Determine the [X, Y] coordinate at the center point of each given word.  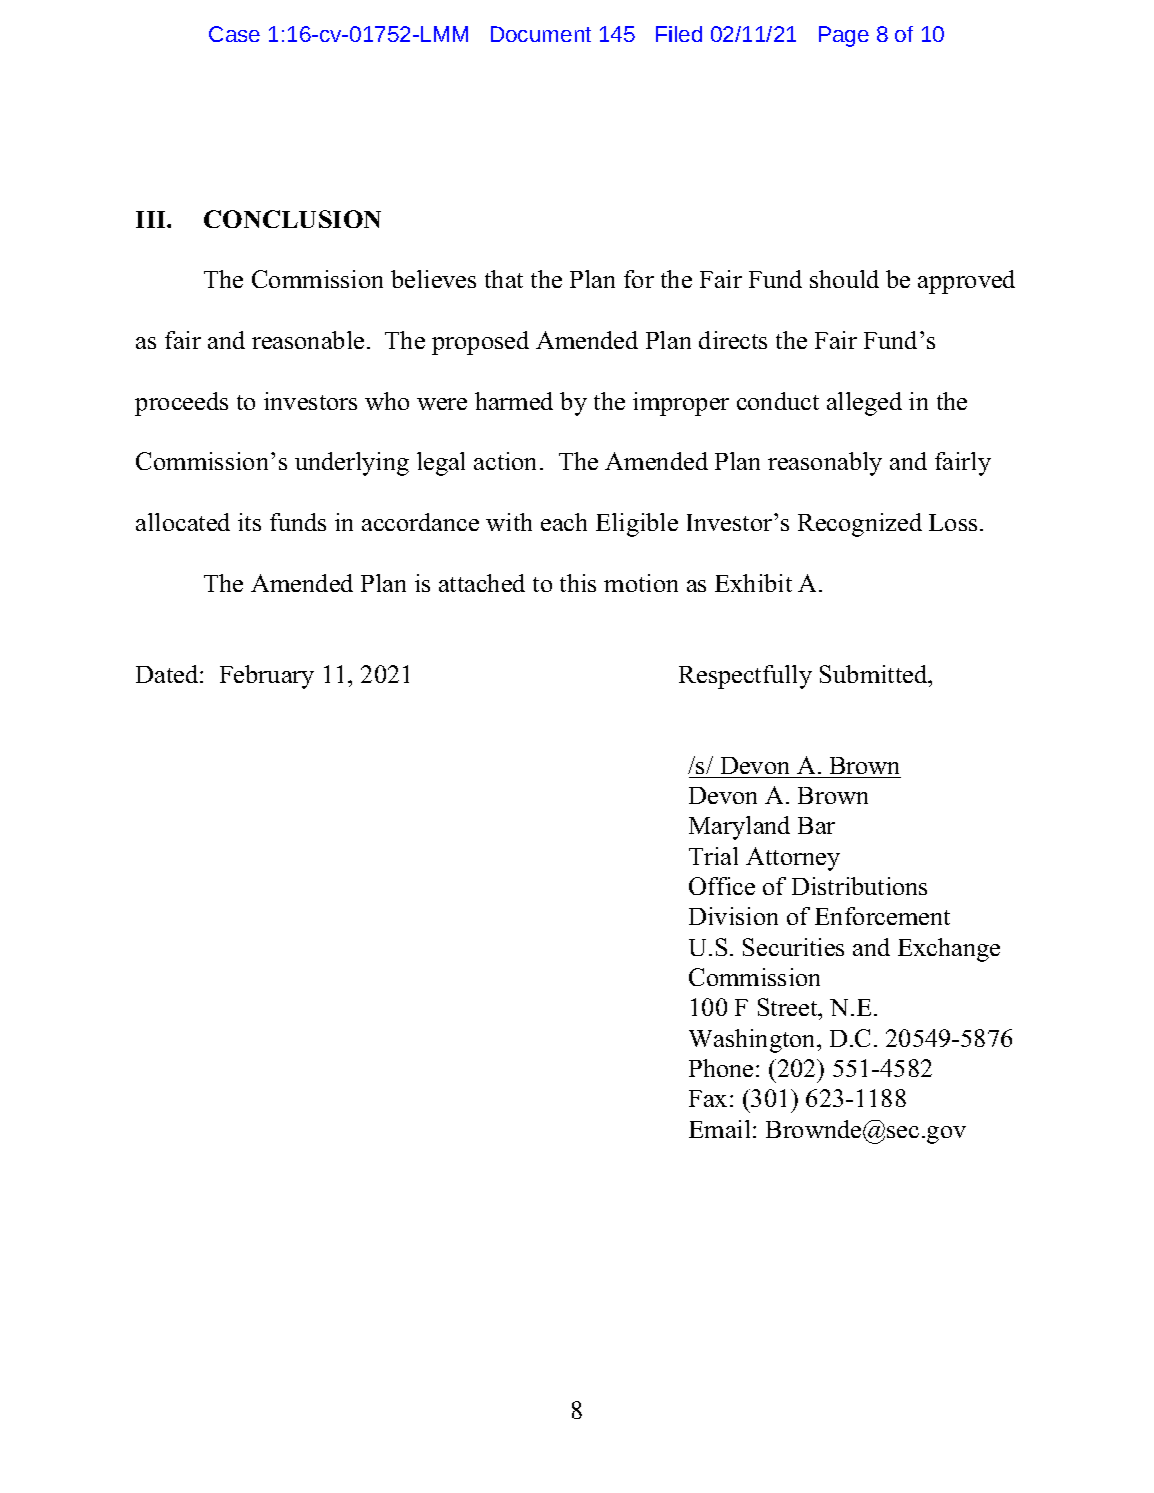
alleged [864, 404]
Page [844, 36]
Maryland [739, 828]
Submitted [875, 674]
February [267, 677]
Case [234, 34]
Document [541, 34]
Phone [721, 1068]
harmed [514, 401]
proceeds [181, 404]
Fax [708, 1098]
